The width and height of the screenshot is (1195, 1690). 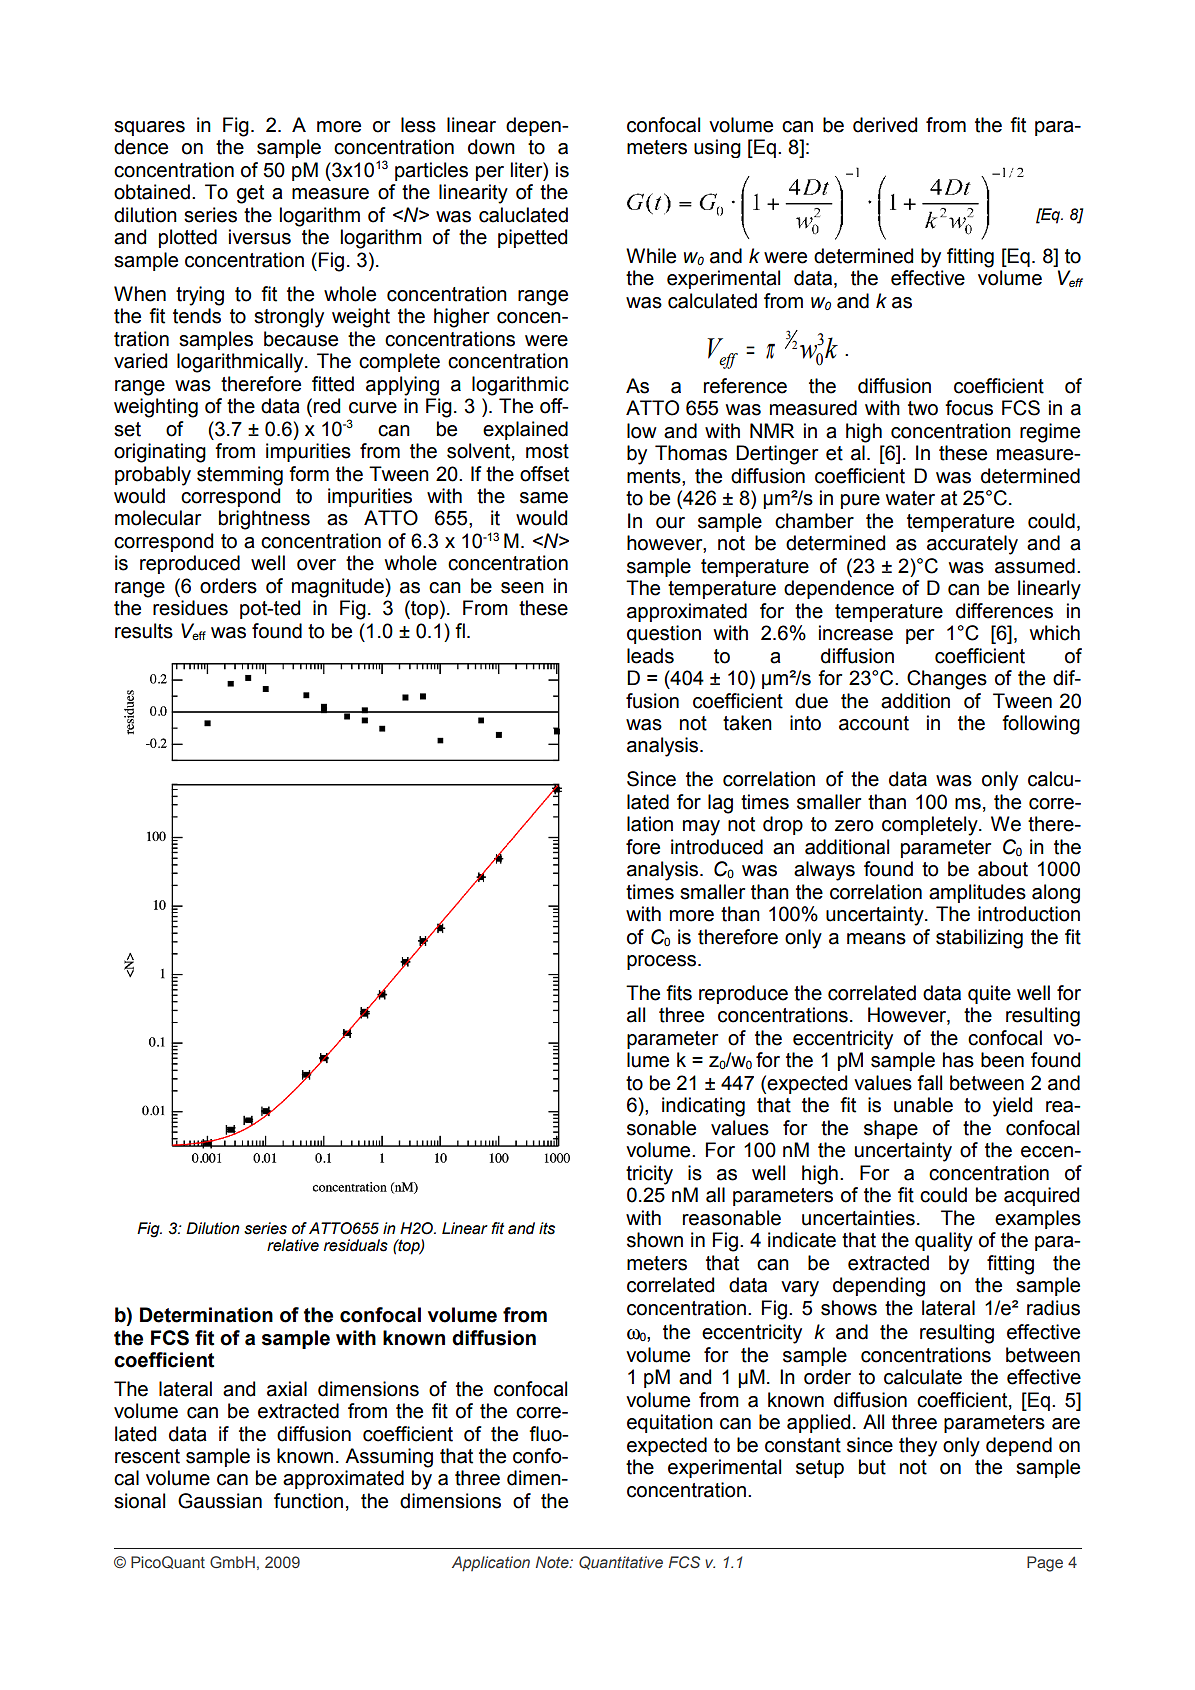 What do you see at coordinates (250, 194) in the screenshot?
I see `get` at bounding box center [250, 194].
